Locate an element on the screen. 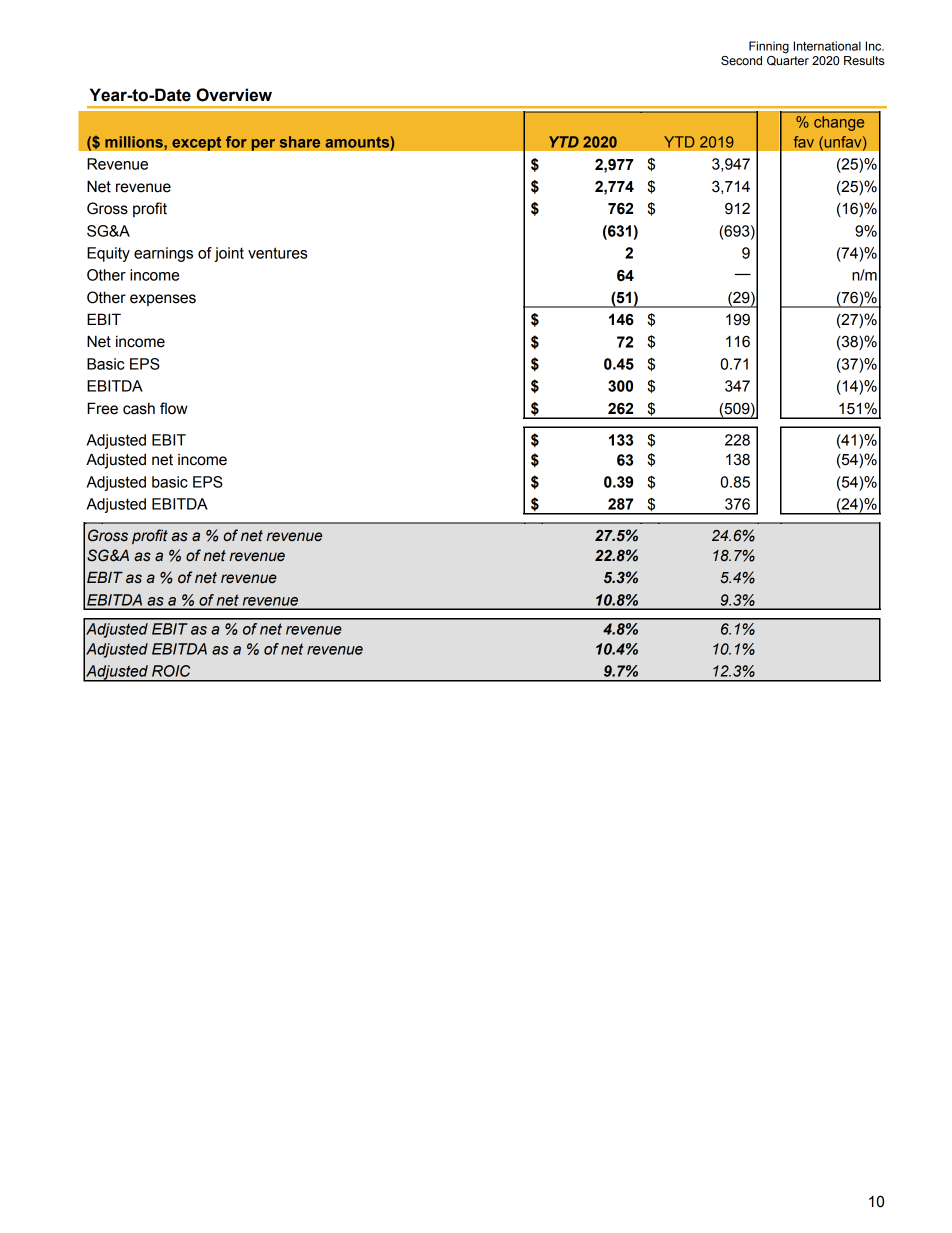  flow is located at coordinates (174, 408).
